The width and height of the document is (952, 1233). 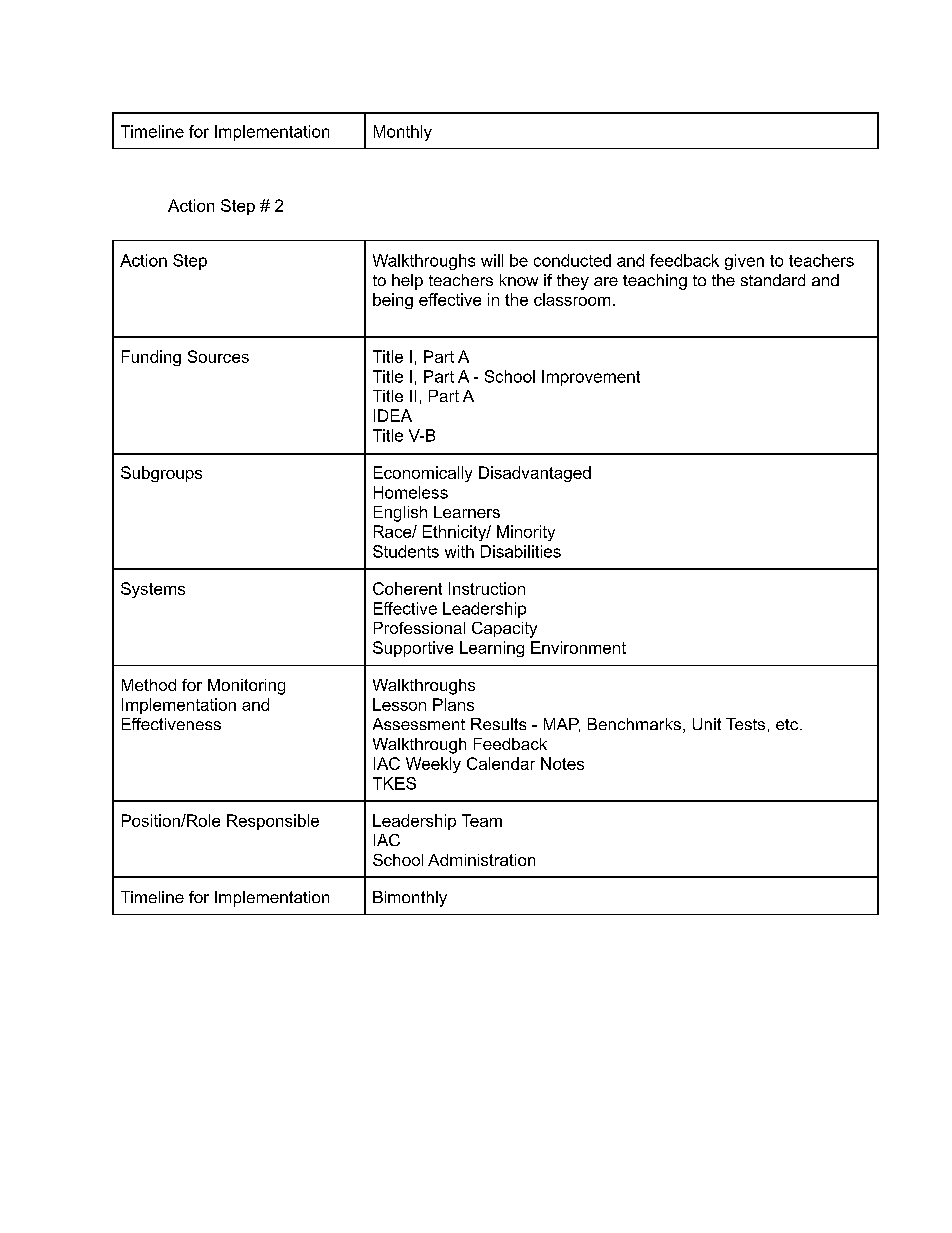 I want to click on Learning, so click(x=492, y=649).
